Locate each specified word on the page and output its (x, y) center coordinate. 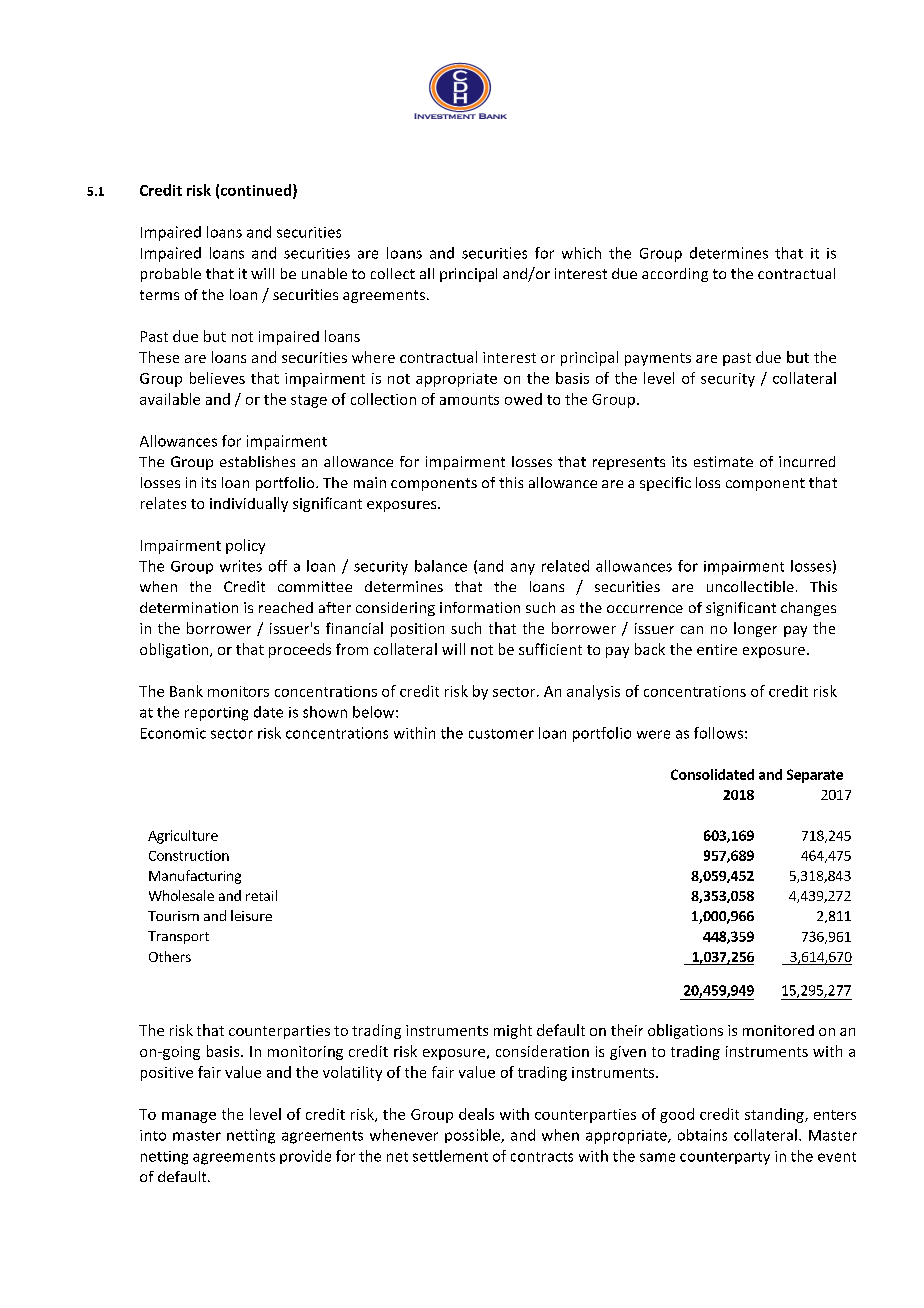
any (523, 569)
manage (189, 1117)
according (675, 275)
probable (171, 275)
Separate (815, 776)
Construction (189, 855)
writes (241, 566)
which (581, 253)
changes (808, 609)
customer (501, 734)
